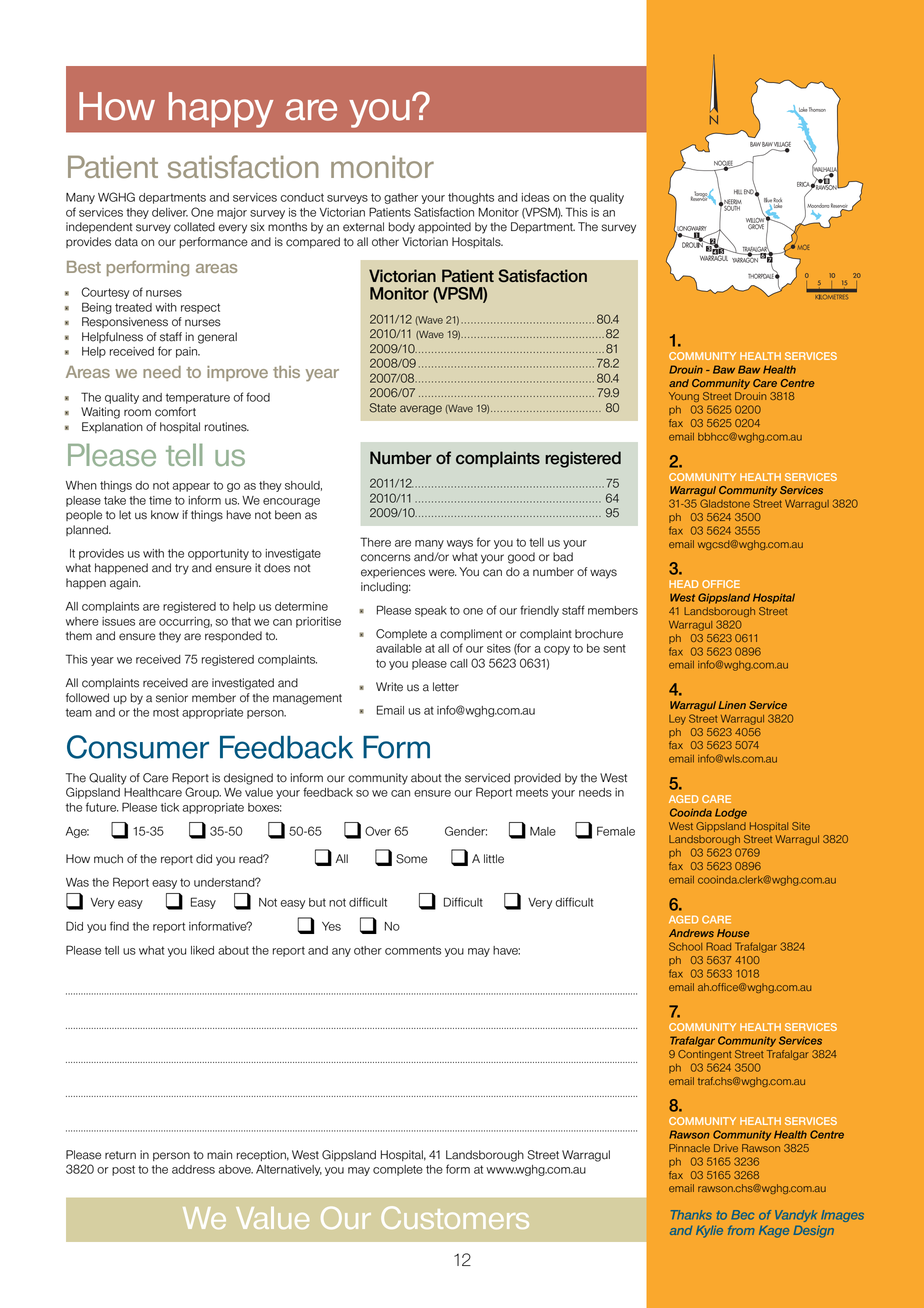 The image size is (924, 1308). Describe the element at coordinates (413, 950) in the screenshot. I see `comments` at that location.
